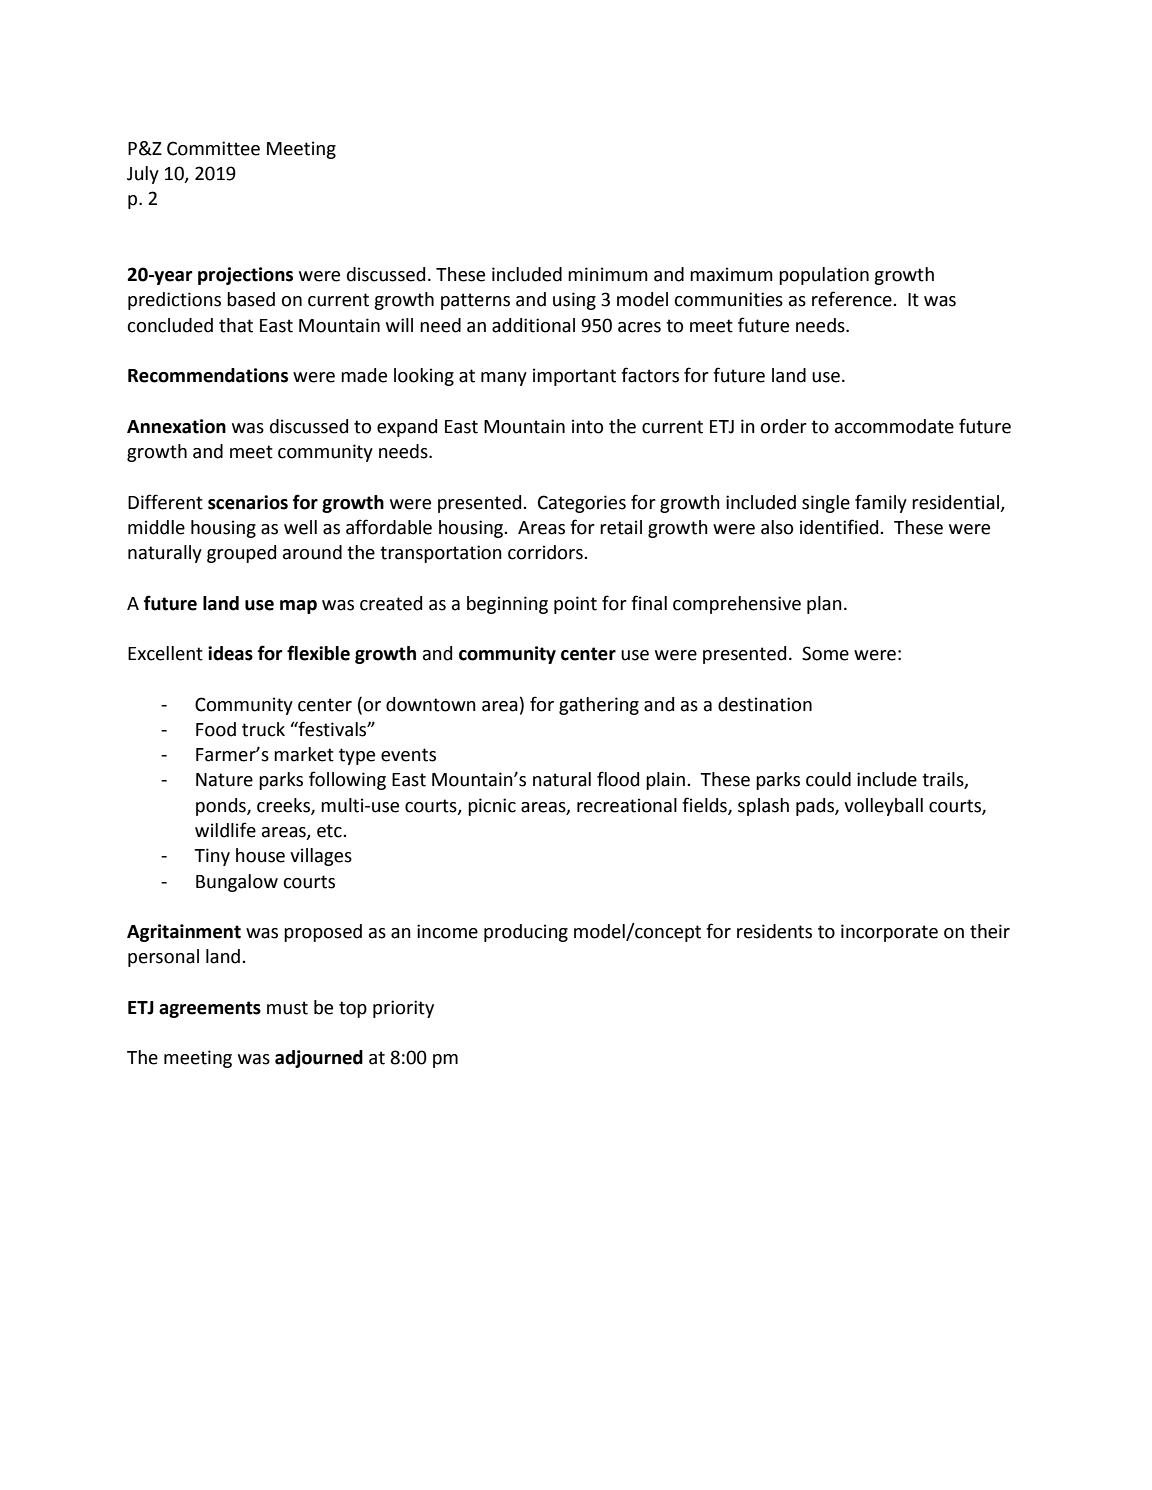  Describe the element at coordinates (575, 605) in the page. I see `point` at that location.
